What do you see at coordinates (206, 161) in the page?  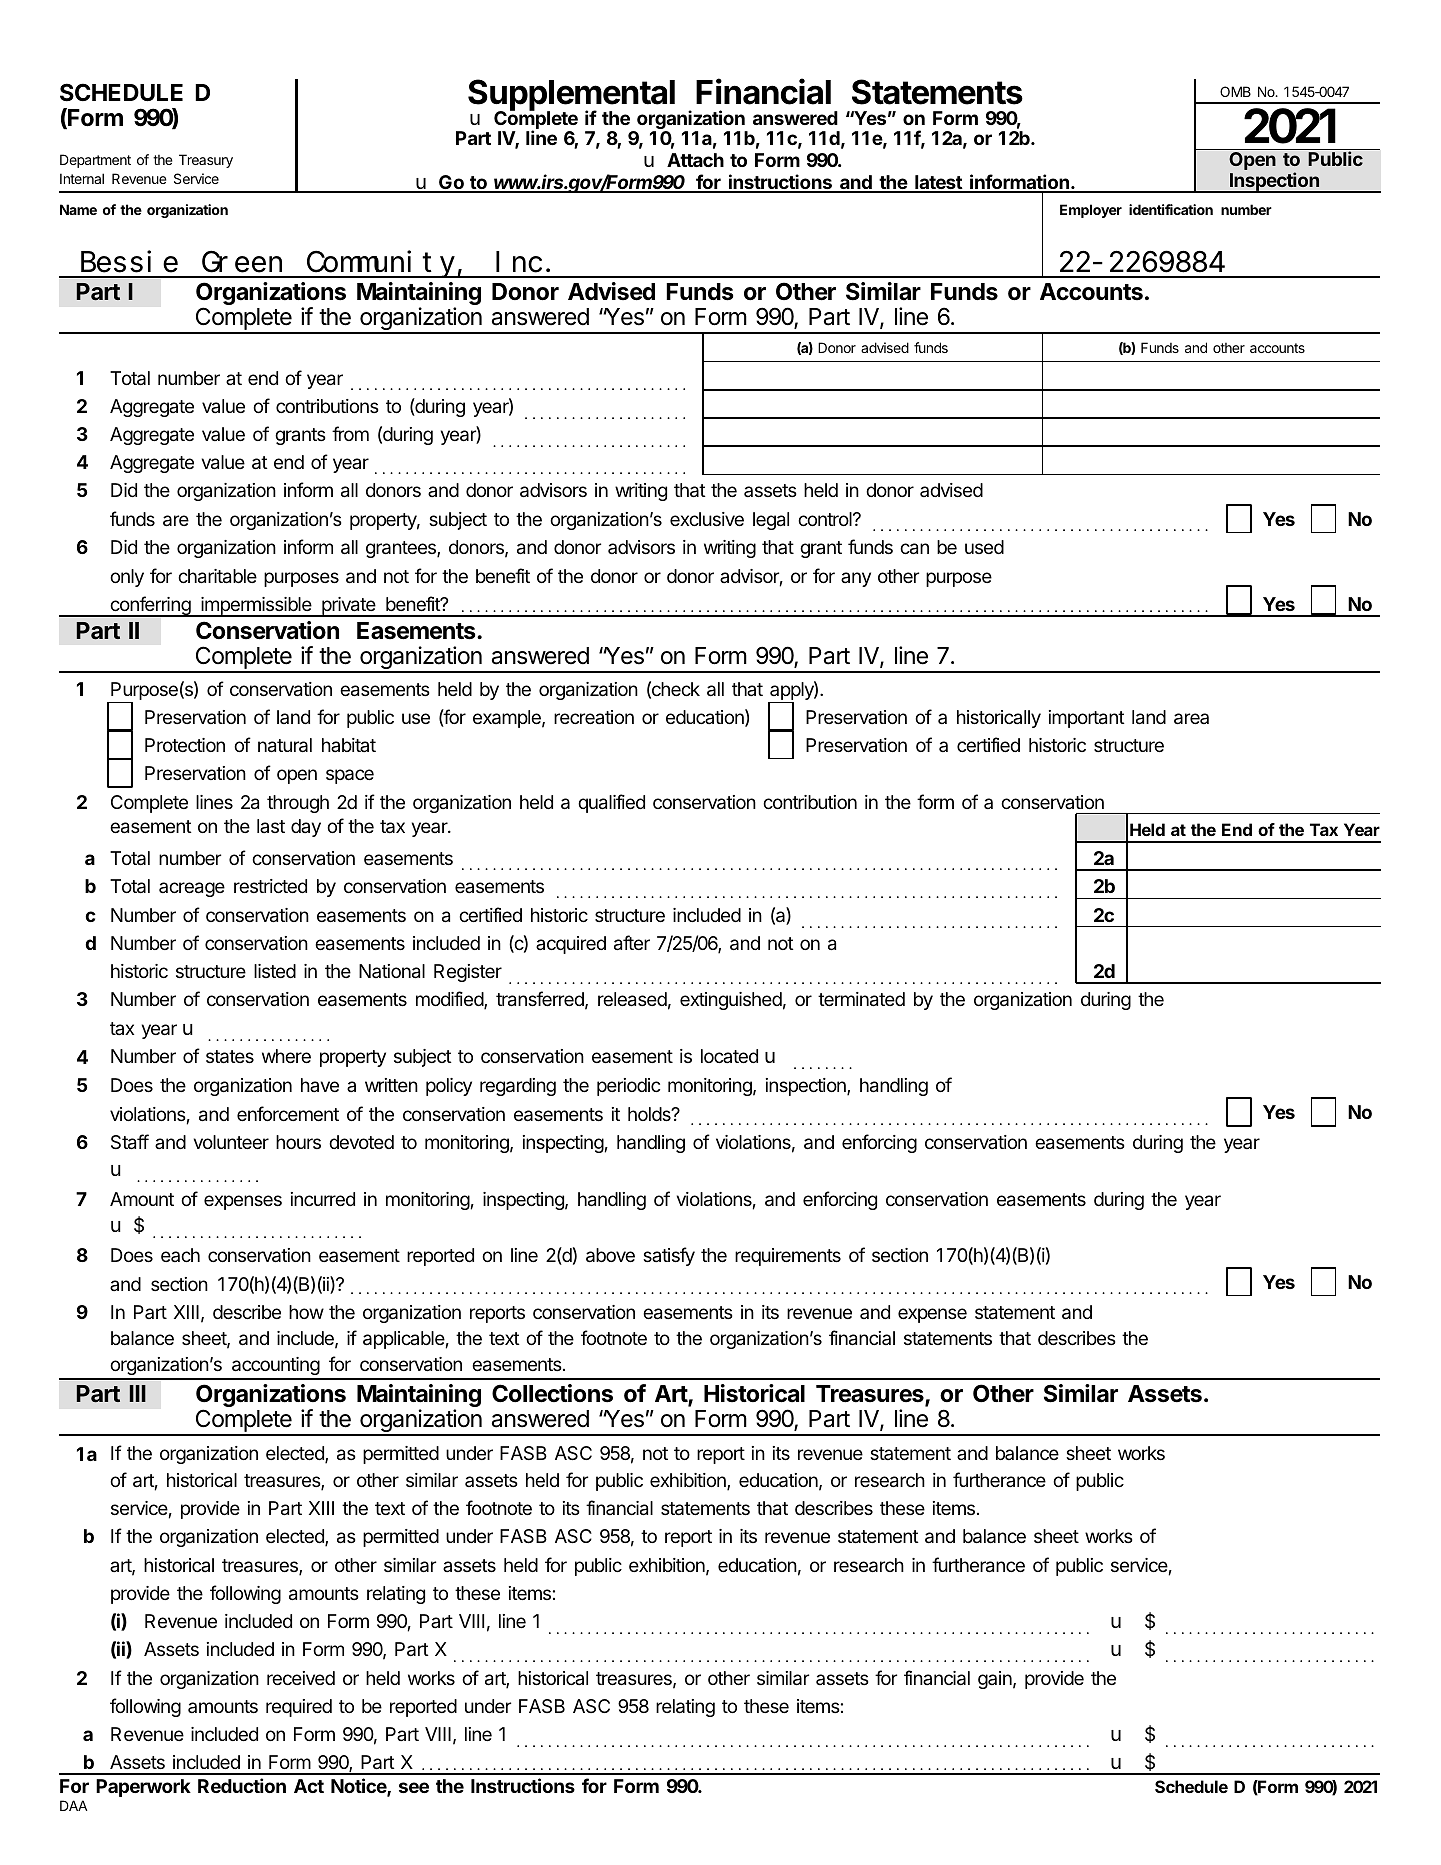 I see `Treasury` at bounding box center [206, 161].
